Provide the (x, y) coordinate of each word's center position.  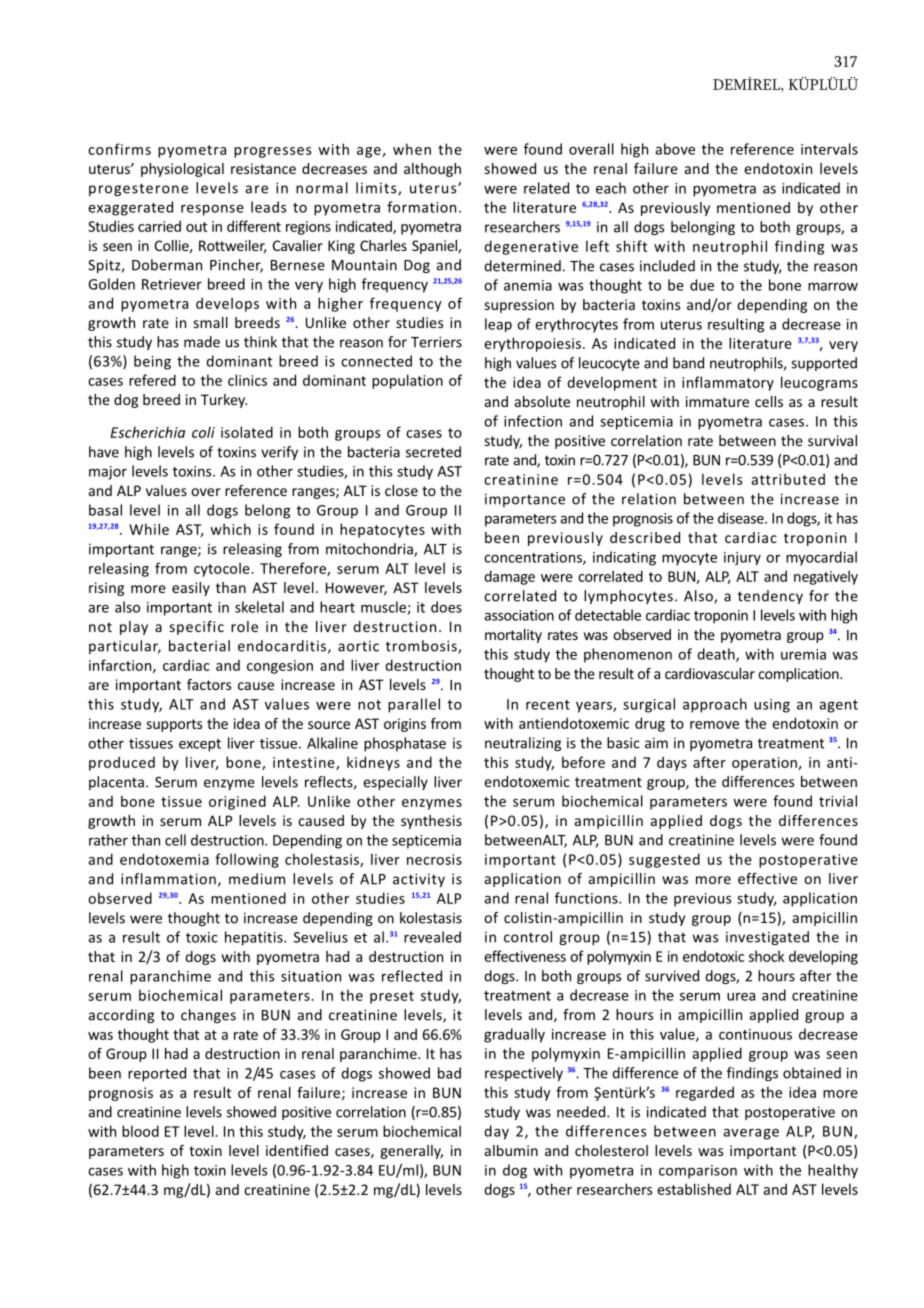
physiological (182, 170)
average (751, 1134)
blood (140, 1131)
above (675, 149)
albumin (511, 1150)
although (432, 170)
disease (742, 518)
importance (525, 500)
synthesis (431, 822)
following (247, 860)
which (230, 529)
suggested (664, 860)
